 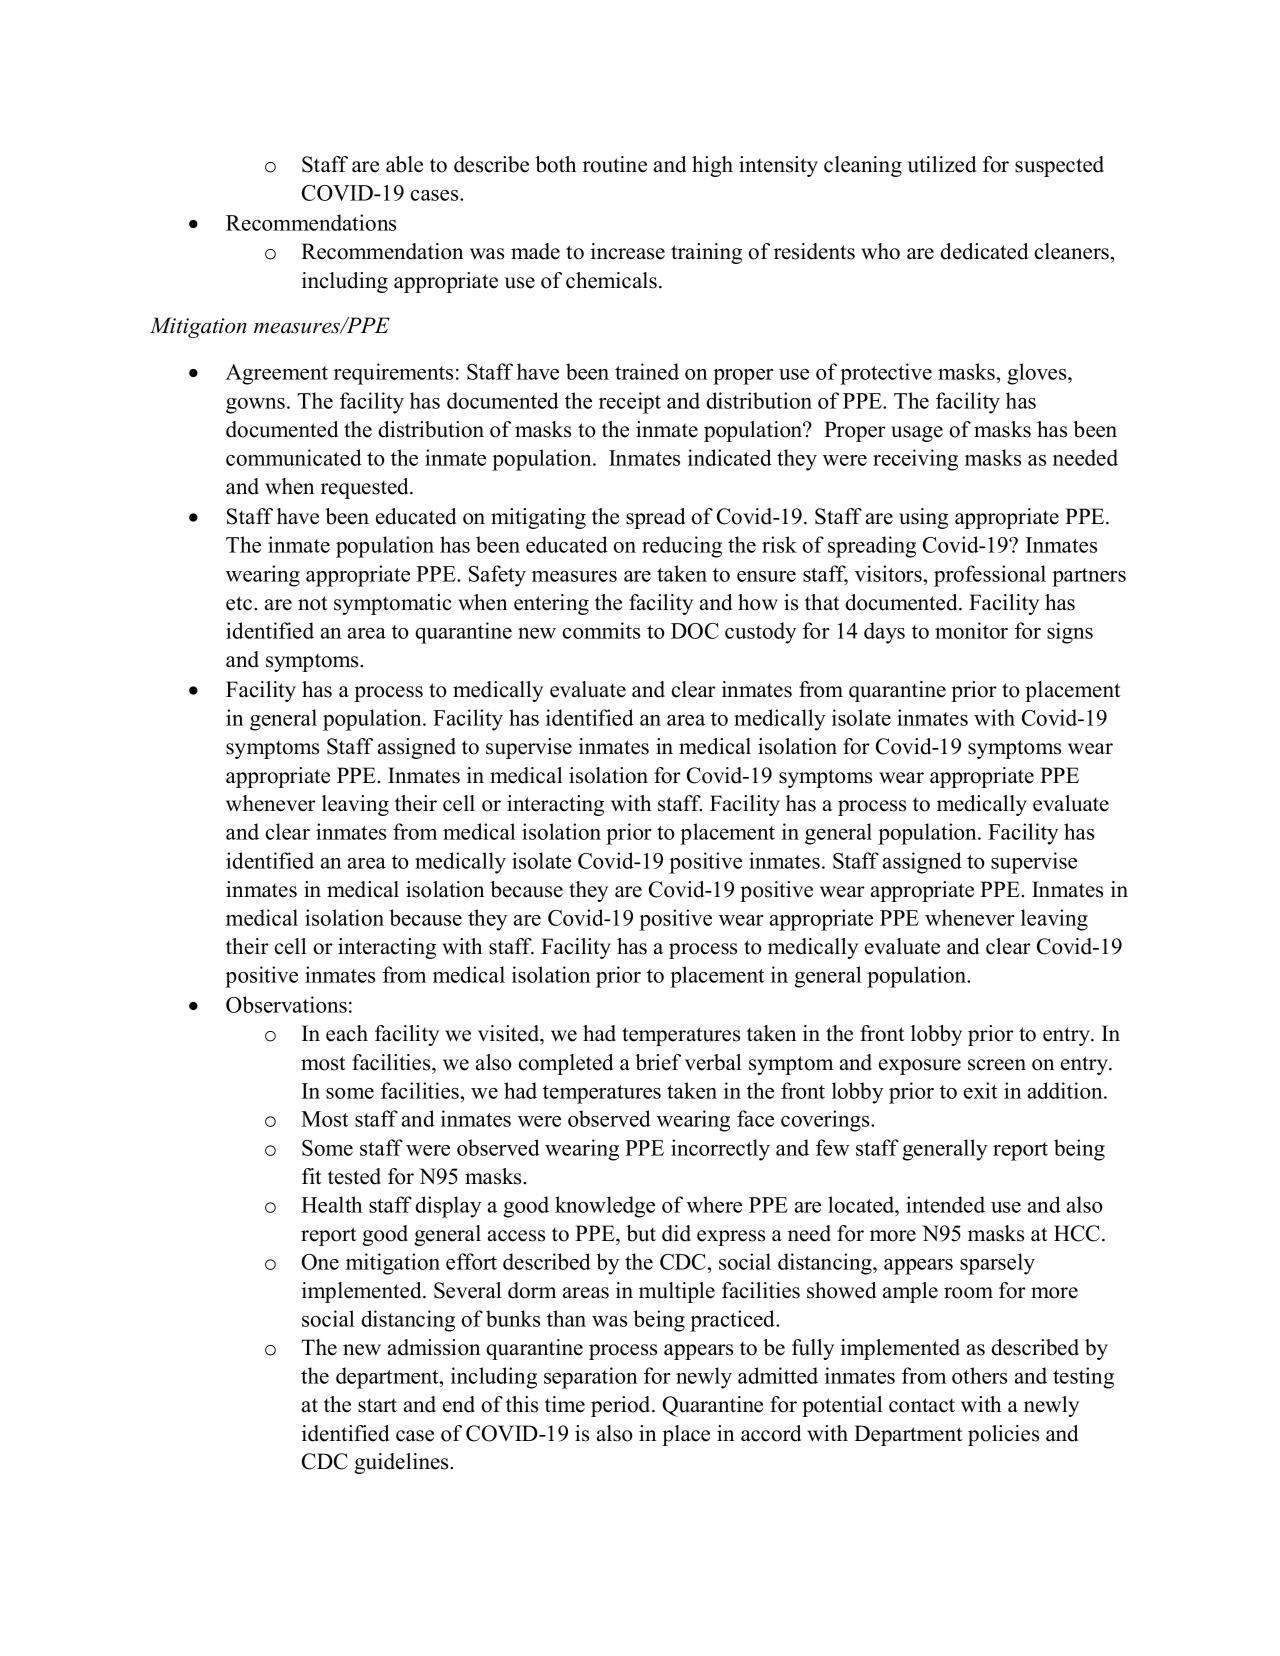 I want to click on screen, so click(x=997, y=1065).
